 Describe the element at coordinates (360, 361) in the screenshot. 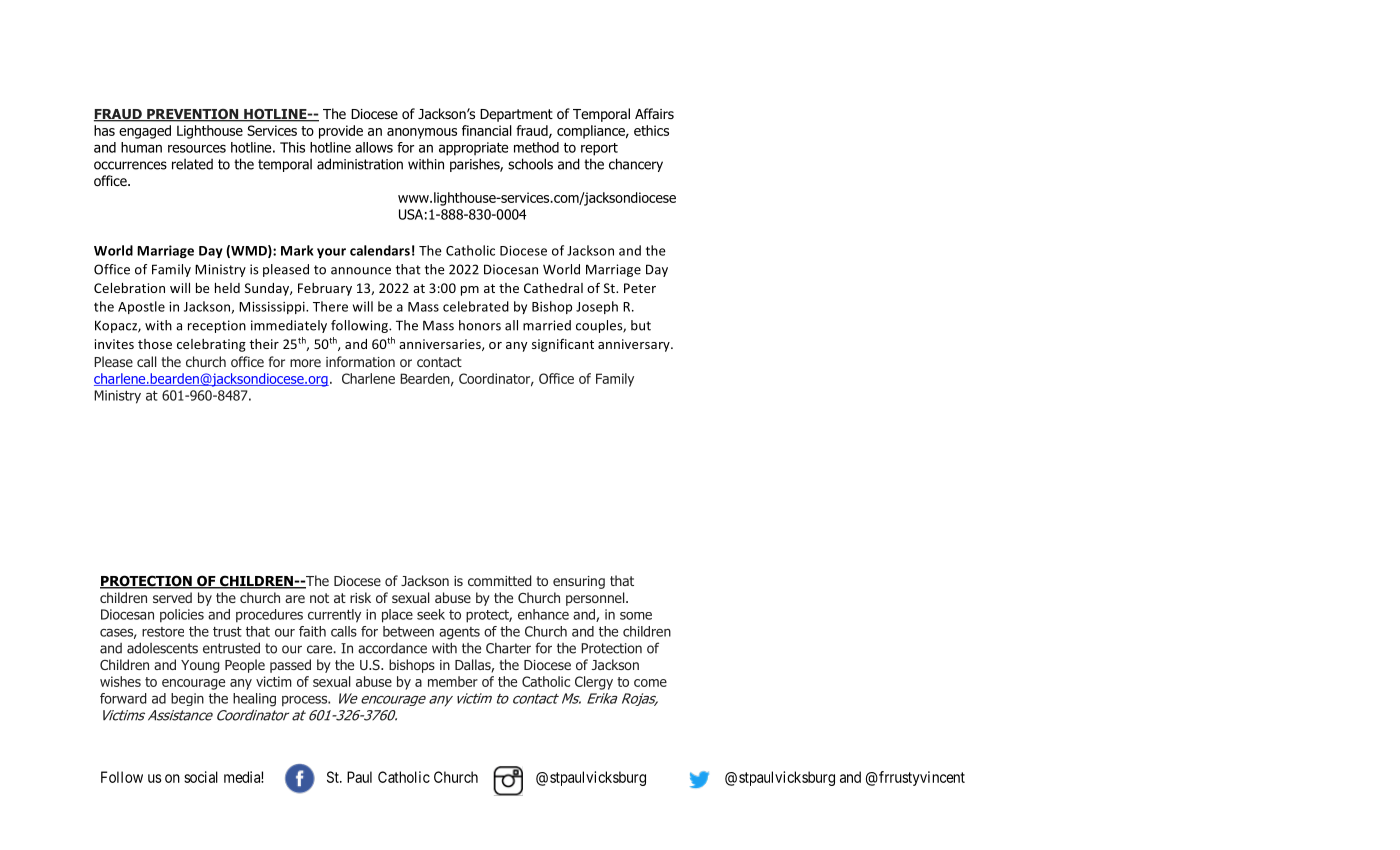

I see `information` at that location.
